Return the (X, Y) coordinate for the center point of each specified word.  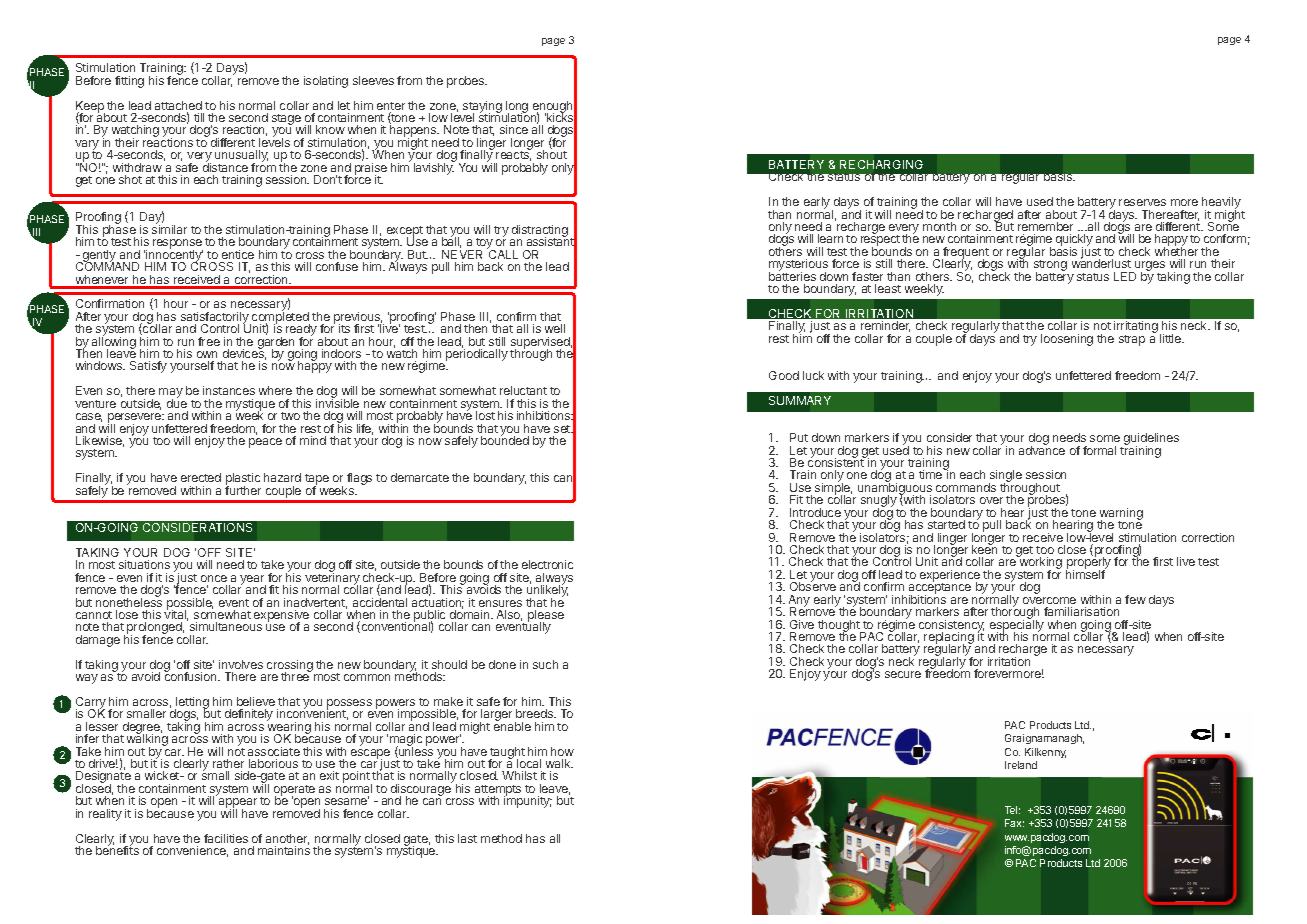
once (214, 578)
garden (276, 344)
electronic (547, 564)
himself (1086, 573)
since (514, 129)
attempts (498, 791)
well (555, 328)
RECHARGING (881, 164)
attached (178, 107)
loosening (1067, 340)
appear (238, 804)
